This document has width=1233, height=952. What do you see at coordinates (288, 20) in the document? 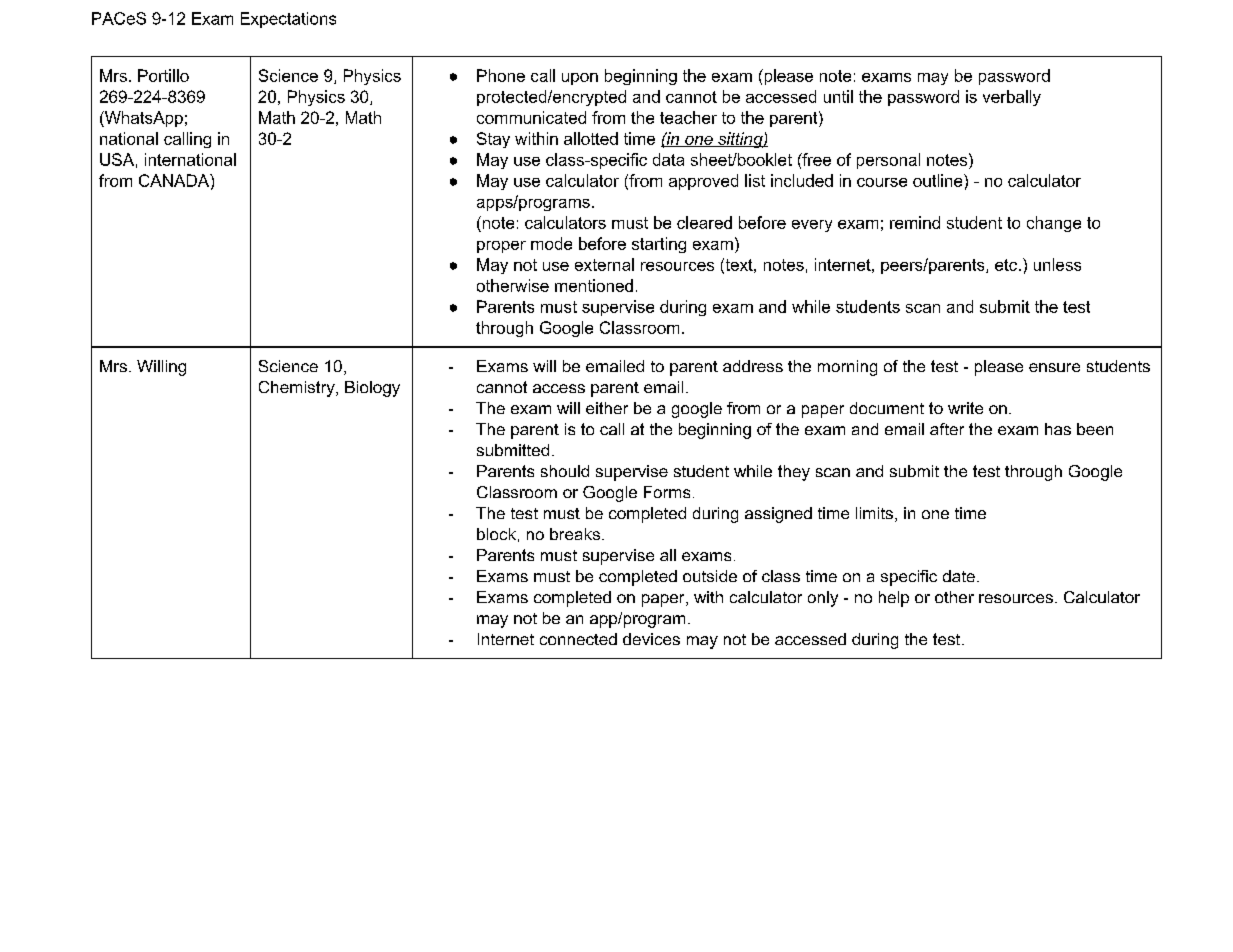
I see `Expectations` at bounding box center [288, 20].
